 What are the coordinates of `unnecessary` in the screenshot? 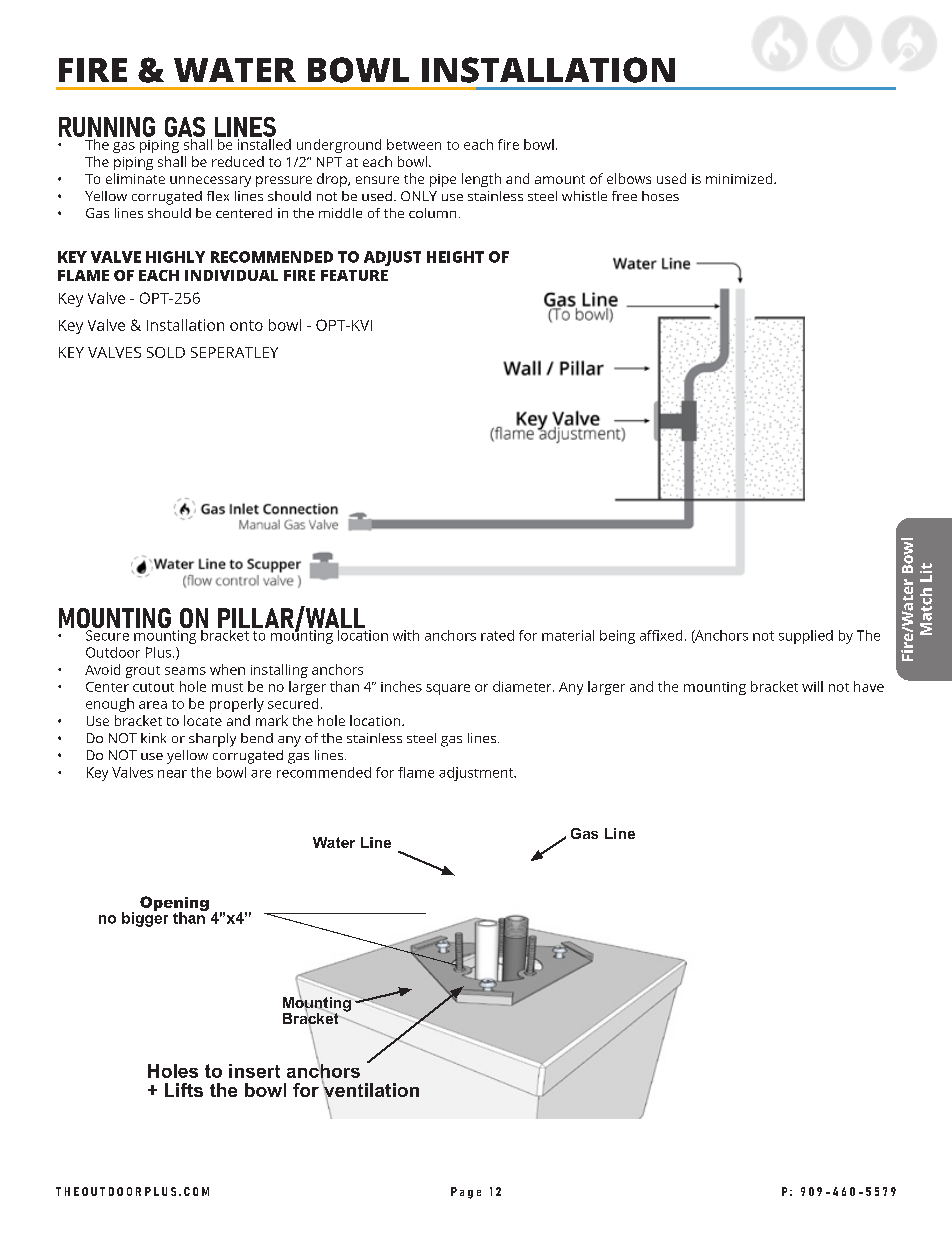 It's located at (210, 181).
